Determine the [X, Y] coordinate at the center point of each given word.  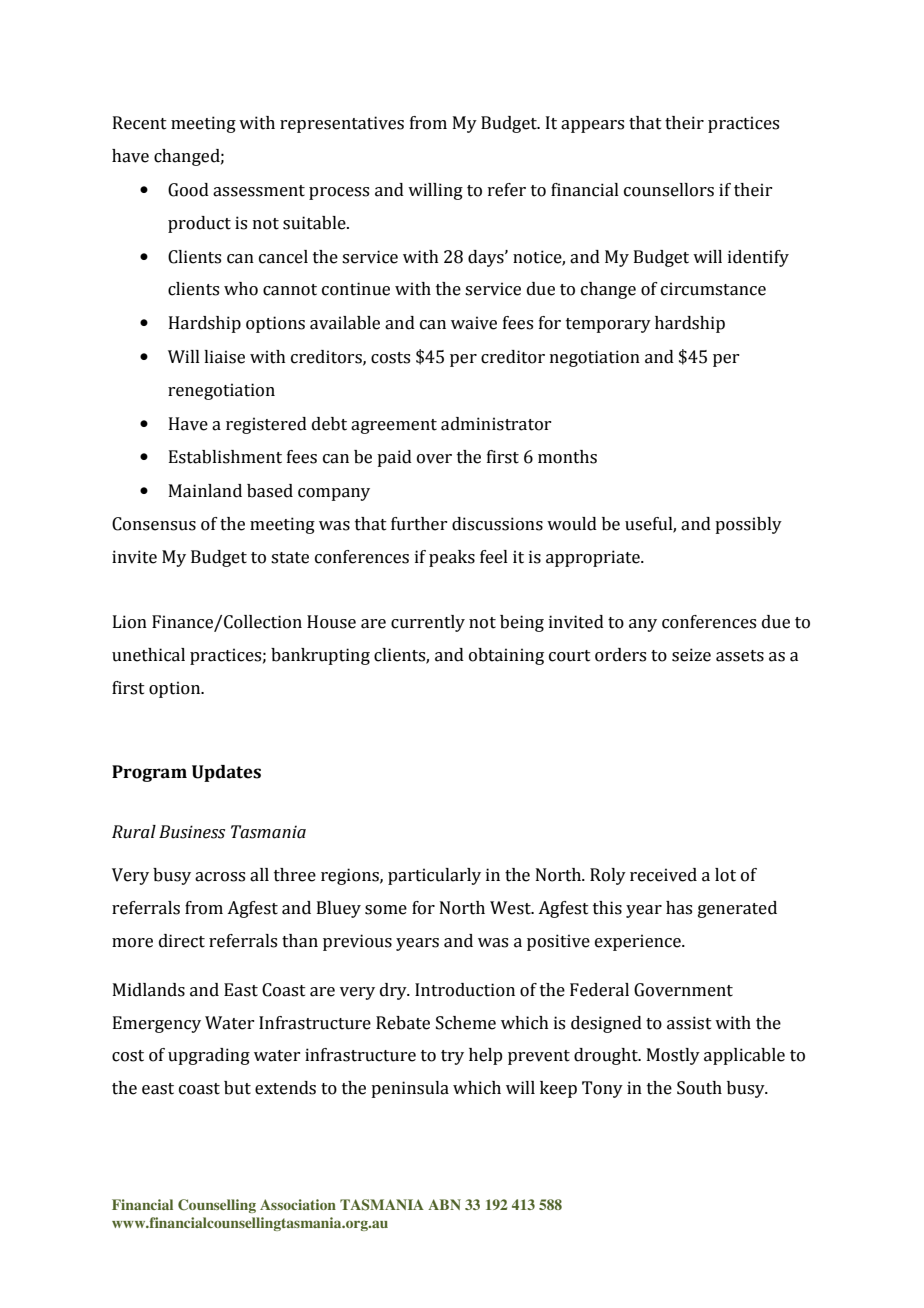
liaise [224, 357]
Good [188, 190]
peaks [452, 558]
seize [691, 655]
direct [182, 941]
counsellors [669, 190]
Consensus [154, 524]
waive [474, 323]
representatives [342, 124]
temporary [608, 325]
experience [639, 942]
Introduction [465, 990]
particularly [434, 876]
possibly [748, 525]
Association [298, 1204]
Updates [226, 773]
